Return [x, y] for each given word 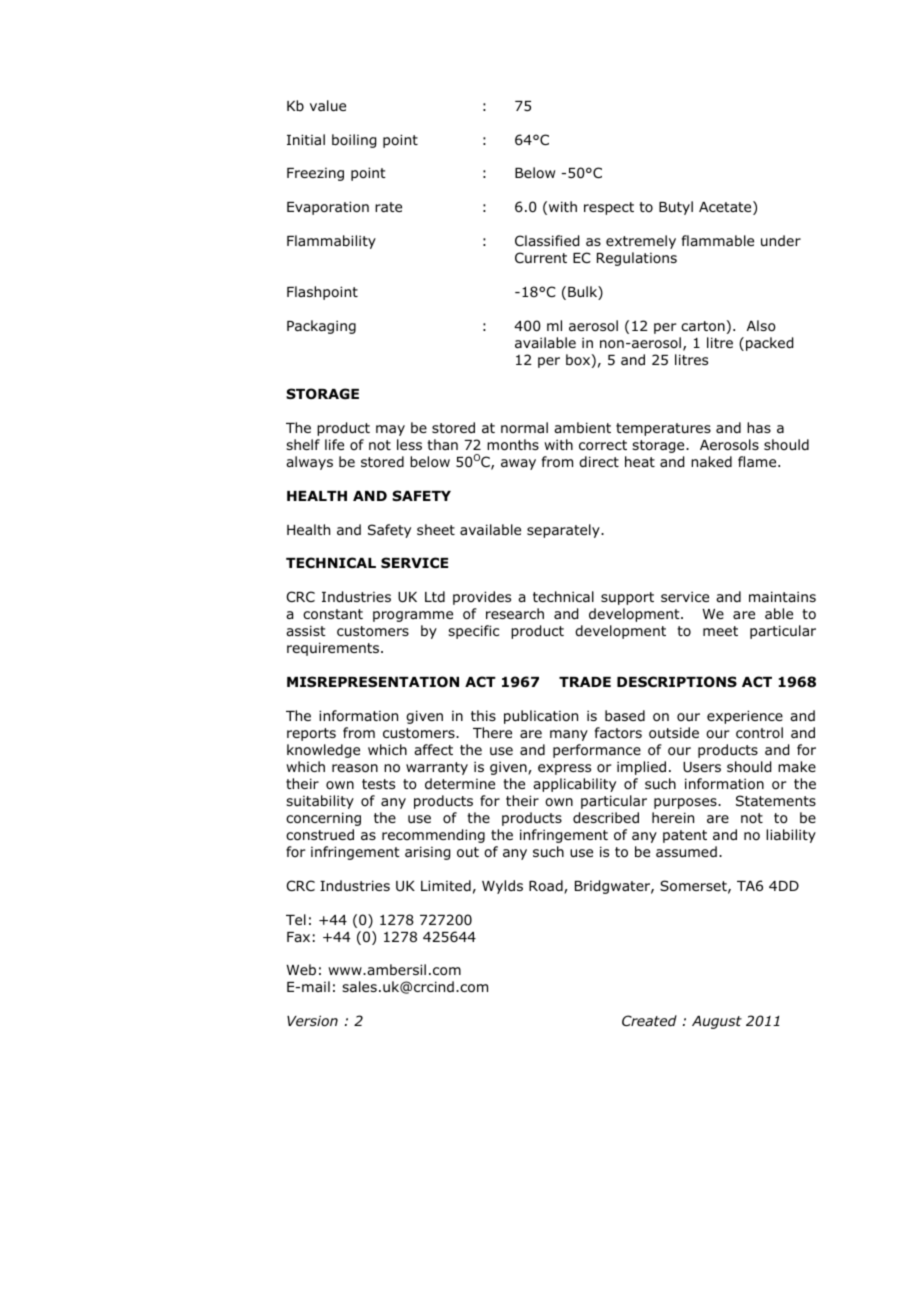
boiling [354, 141]
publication [541, 717]
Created [649, 1020]
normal [524, 427]
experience [745, 717]
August [717, 1022]
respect [609, 208]
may [390, 430]
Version [312, 1020]
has [759, 427]
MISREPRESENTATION [373, 682]
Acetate [726, 208]
